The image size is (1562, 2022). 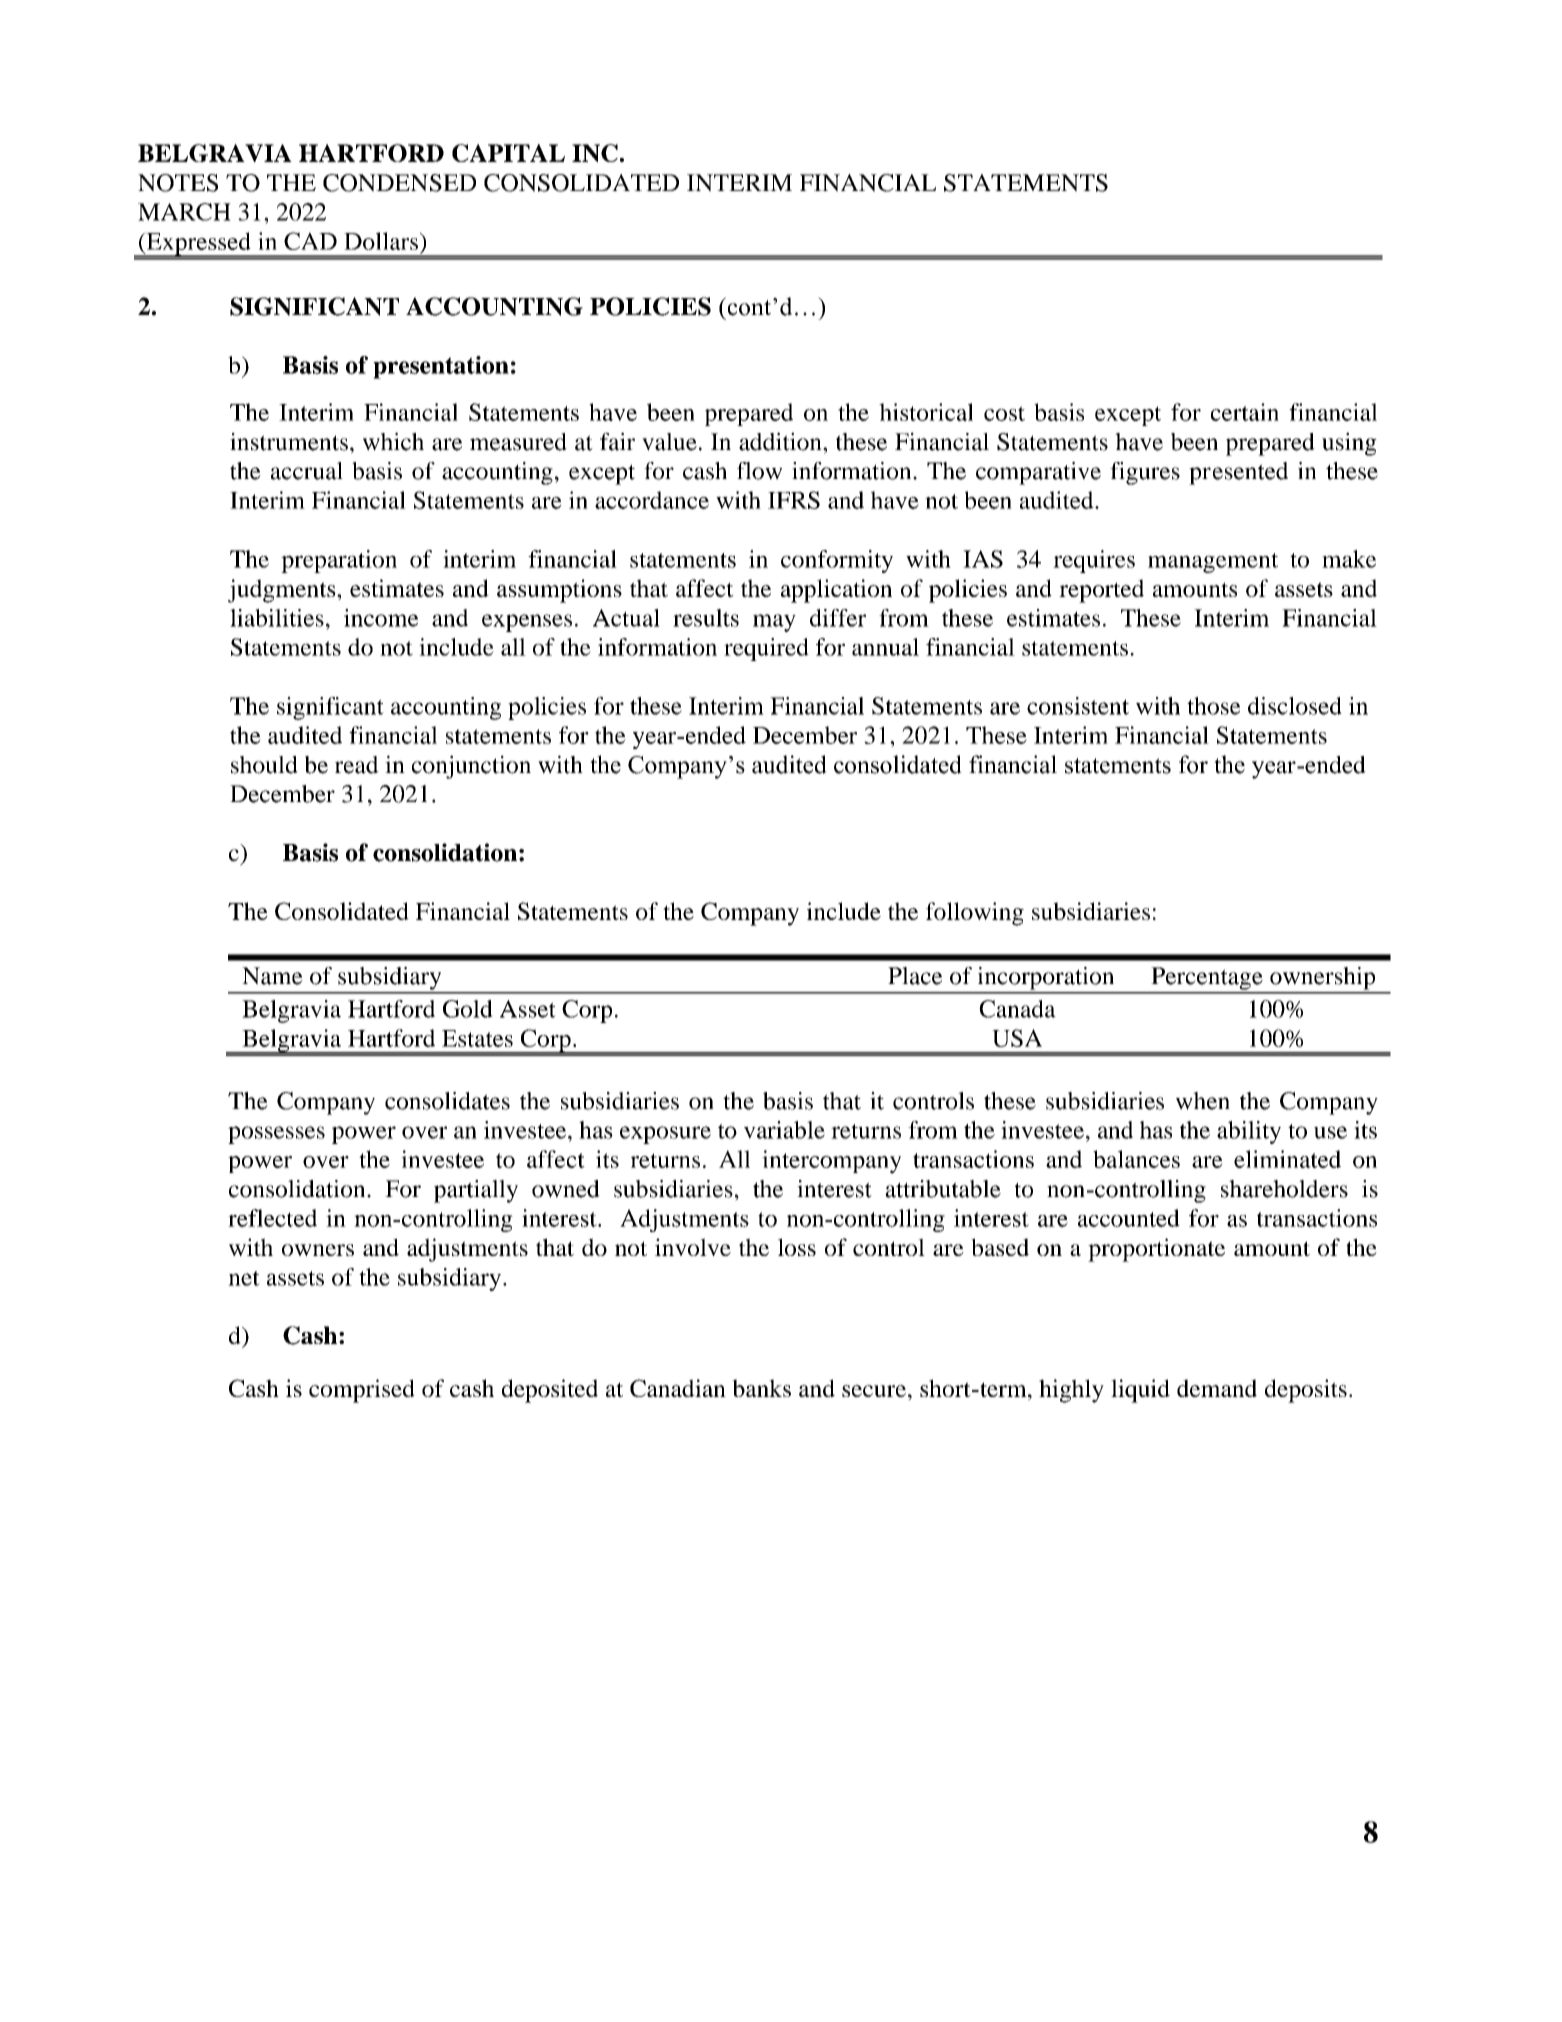 I want to click on required, so click(x=766, y=649).
